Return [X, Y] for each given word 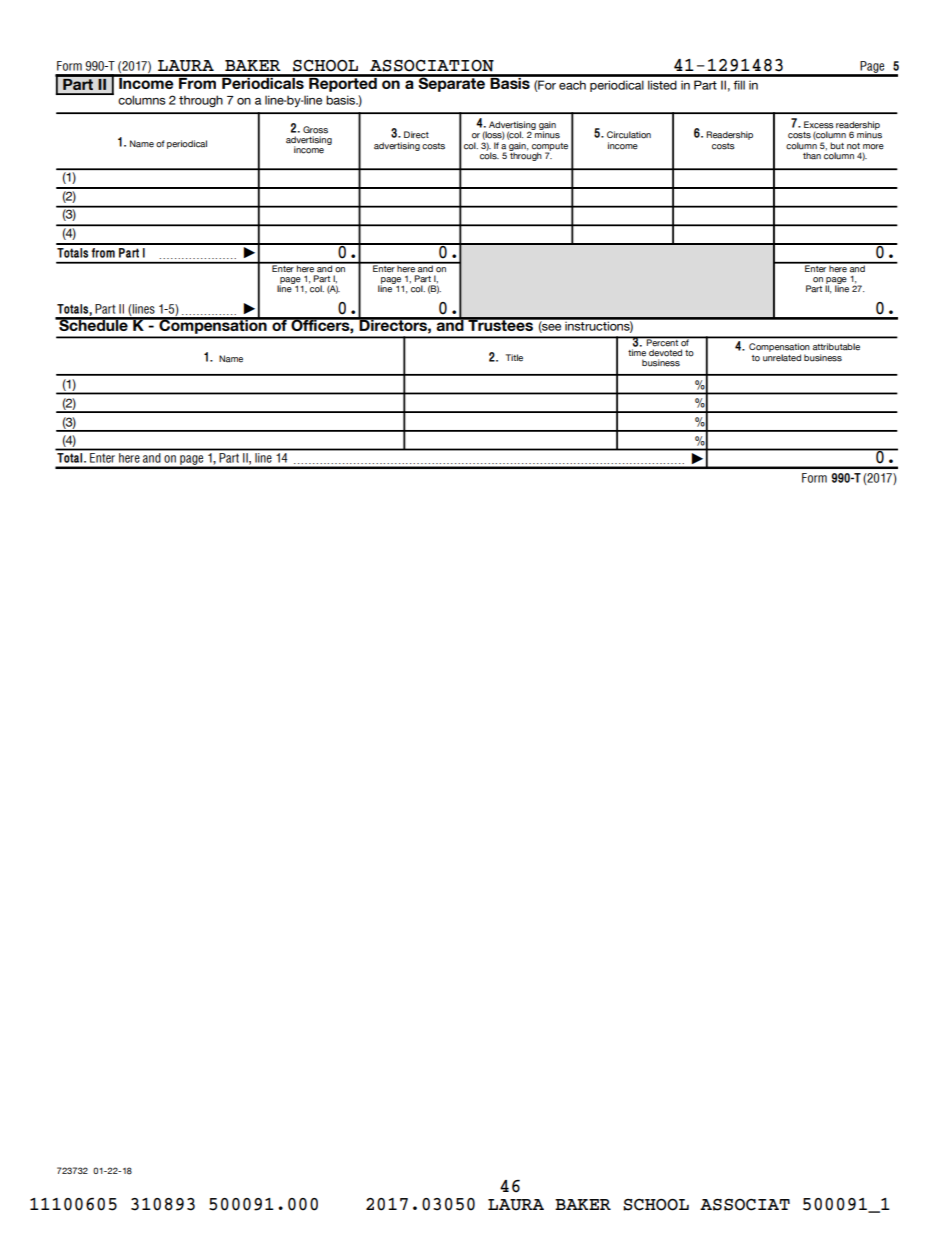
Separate [451, 83]
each [572, 85]
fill [739, 85]
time [637, 353]
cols [489, 155]
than [812, 156]
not [853, 146]
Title [514, 358]
